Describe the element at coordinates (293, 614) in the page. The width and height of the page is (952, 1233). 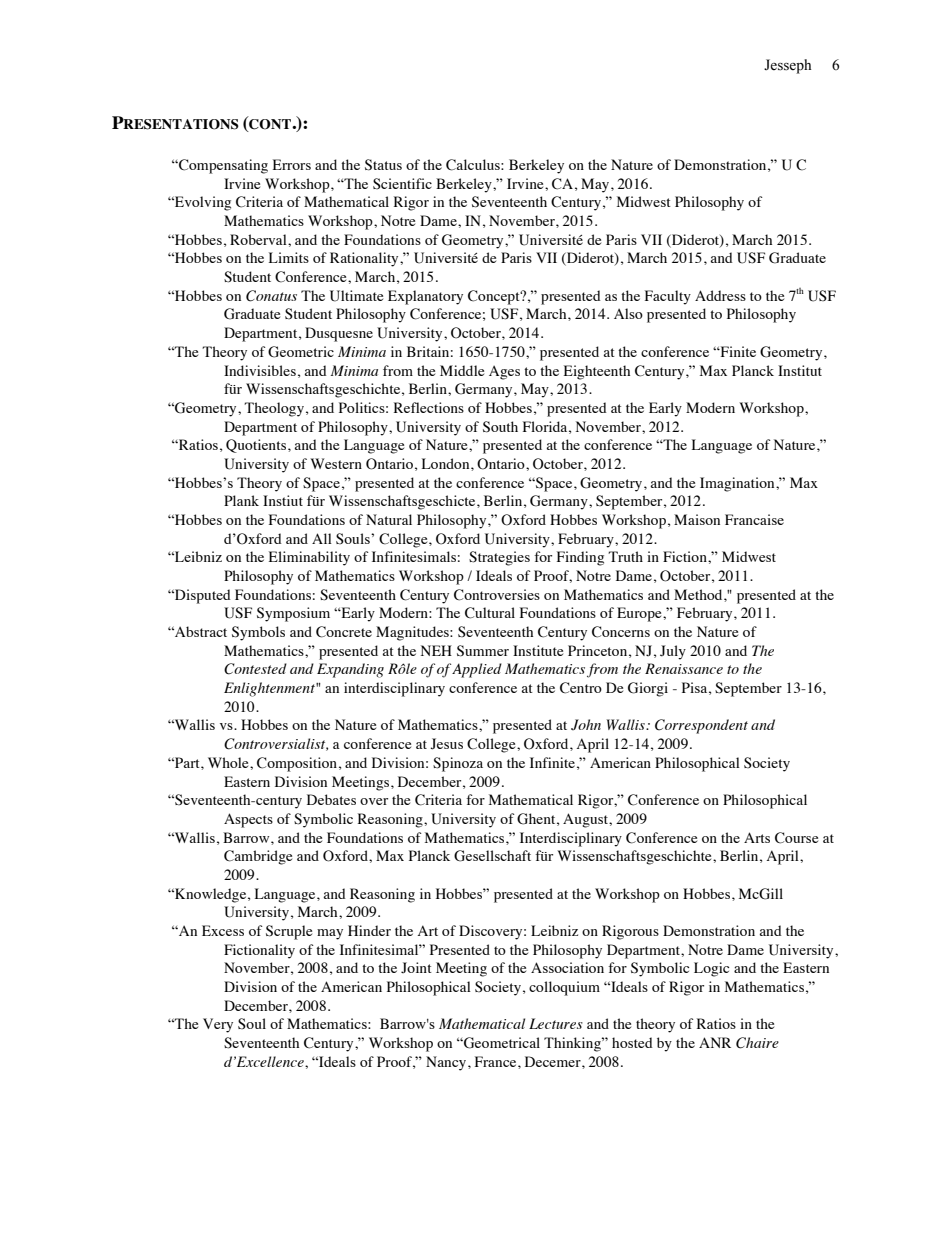
I see `Symposium` at that location.
